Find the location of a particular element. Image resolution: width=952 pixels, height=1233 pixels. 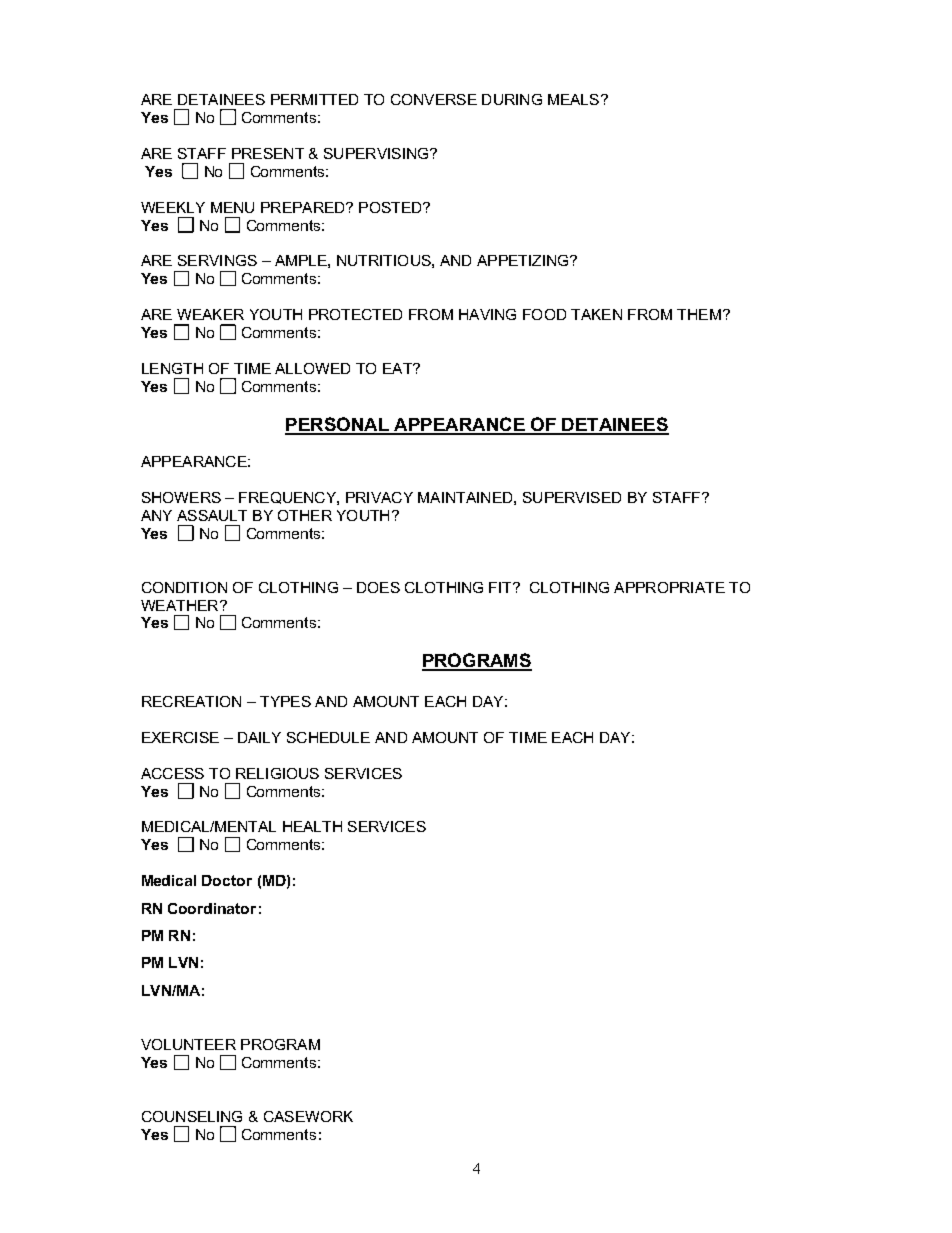

COUNSELING is located at coordinates (192, 1116).
